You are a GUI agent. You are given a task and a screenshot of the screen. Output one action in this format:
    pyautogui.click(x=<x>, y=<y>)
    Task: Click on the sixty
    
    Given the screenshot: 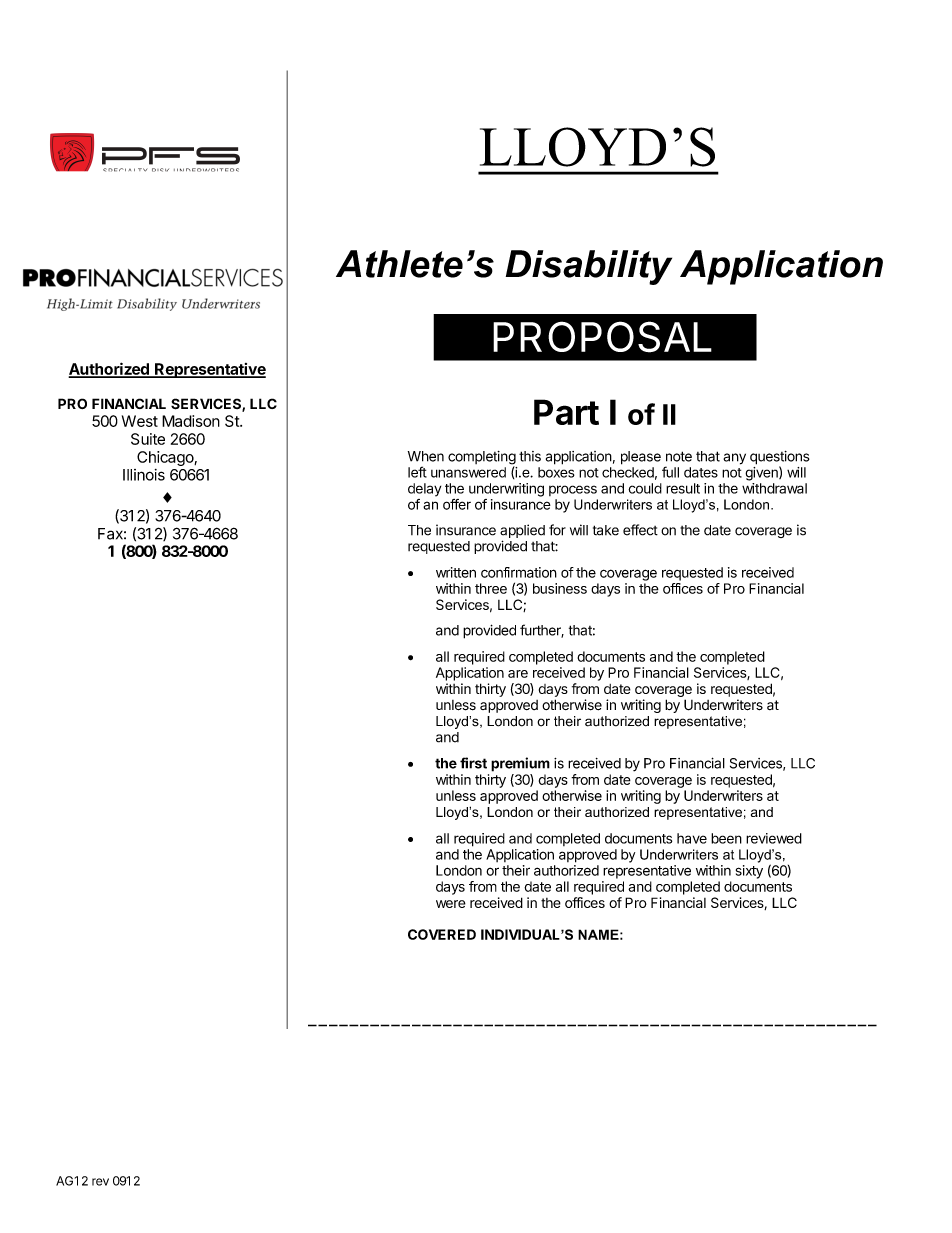 What is the action you would take?
    pyautogui.click(x=749, y=872)
